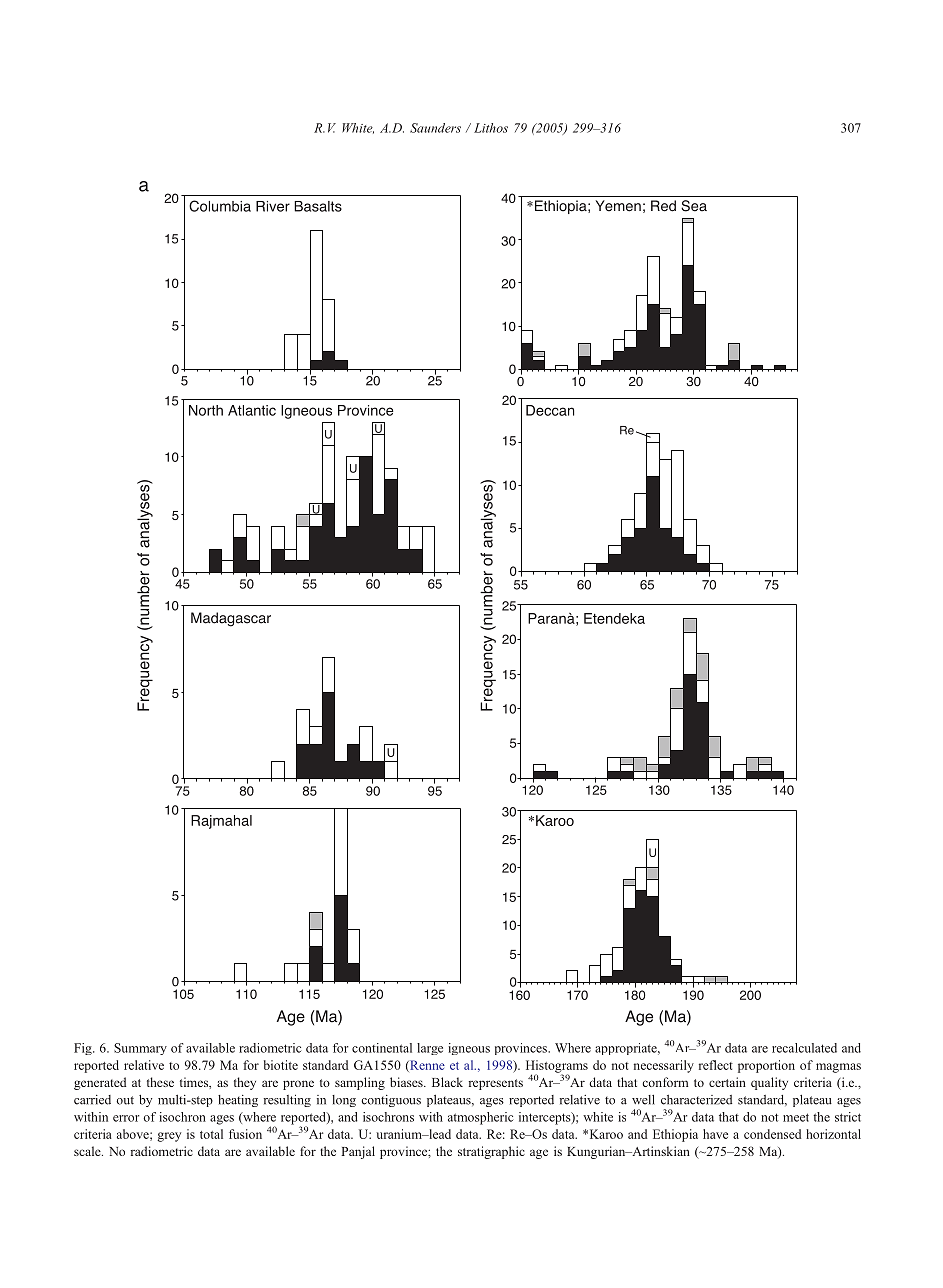  Describe the element at coordinates (772, 1134) in the screenshot. I see `condensed` at that location.
